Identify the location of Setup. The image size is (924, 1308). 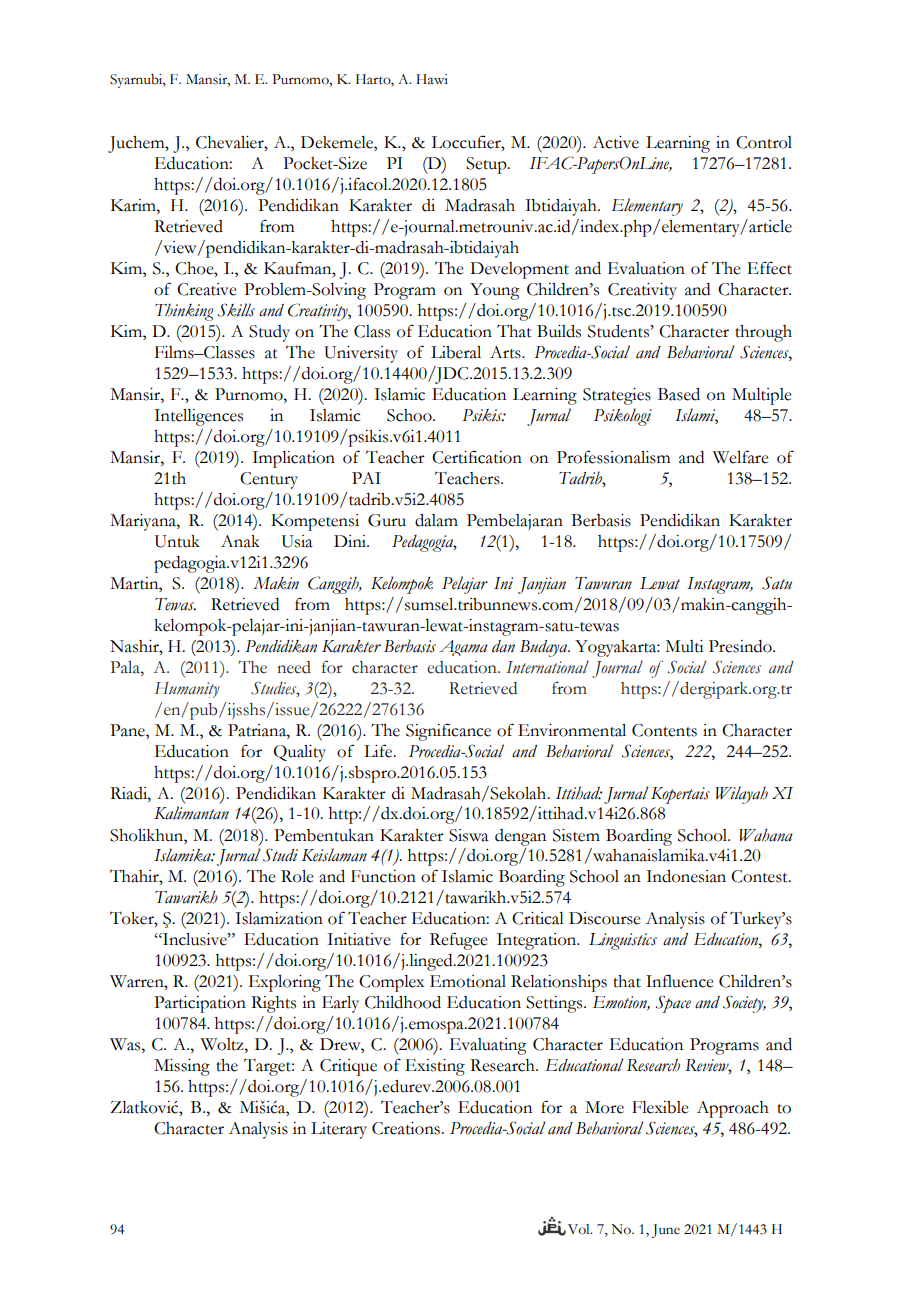
(487, 165).
